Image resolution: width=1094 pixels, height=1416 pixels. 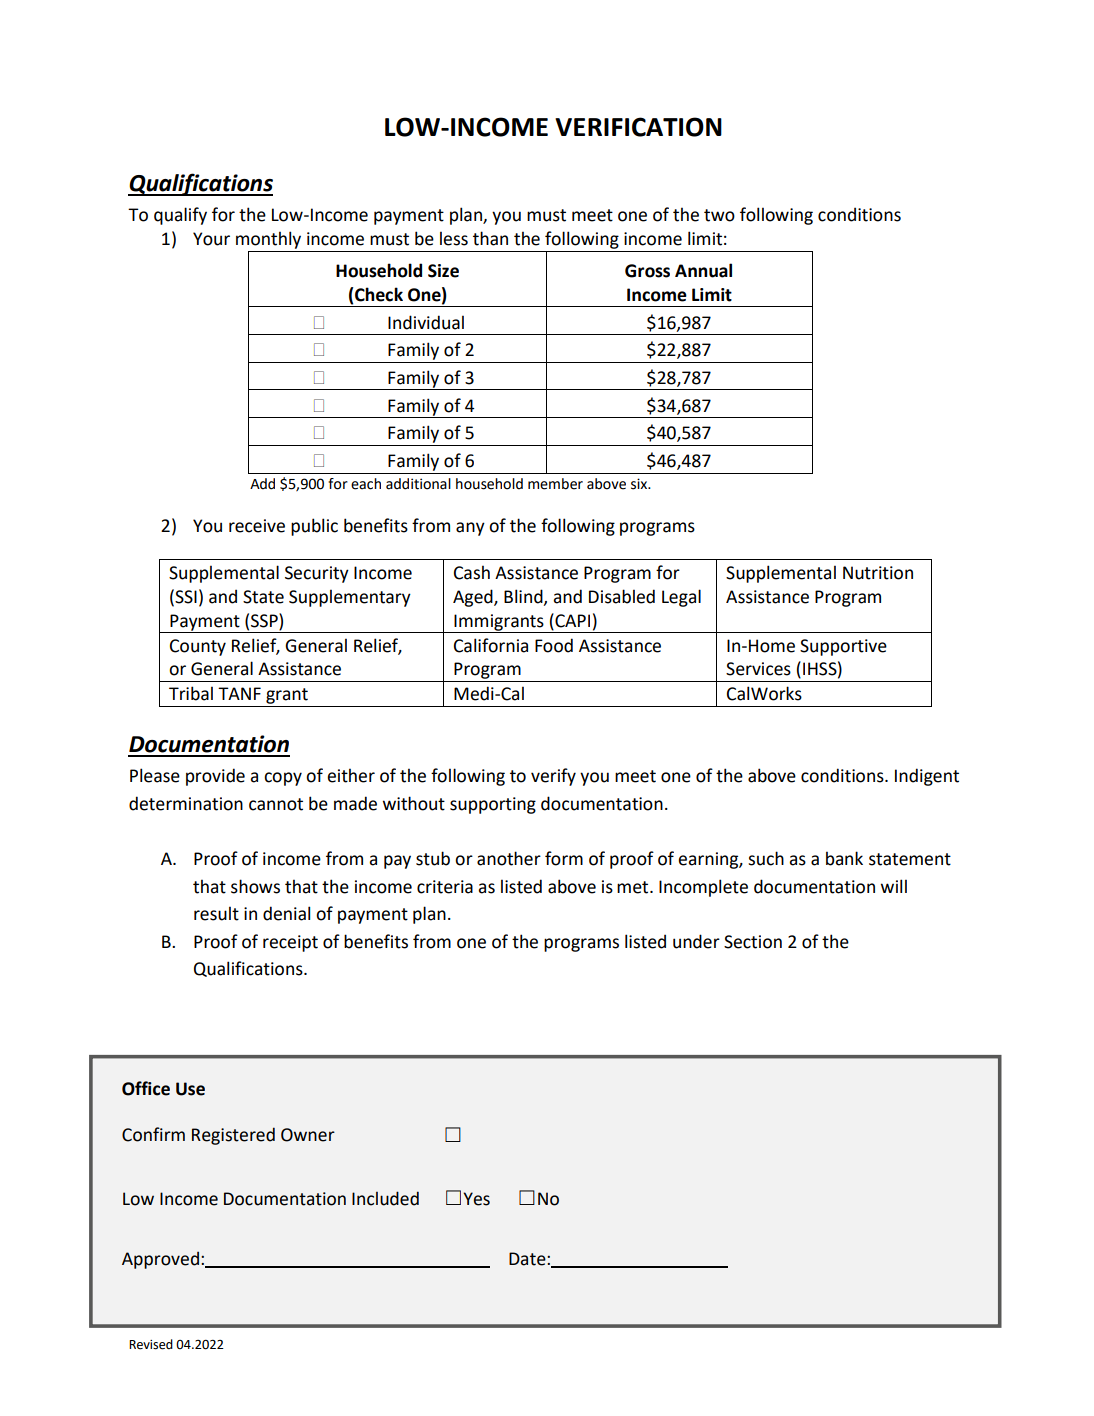 I want to click on than, so click(x=490, y=238).
